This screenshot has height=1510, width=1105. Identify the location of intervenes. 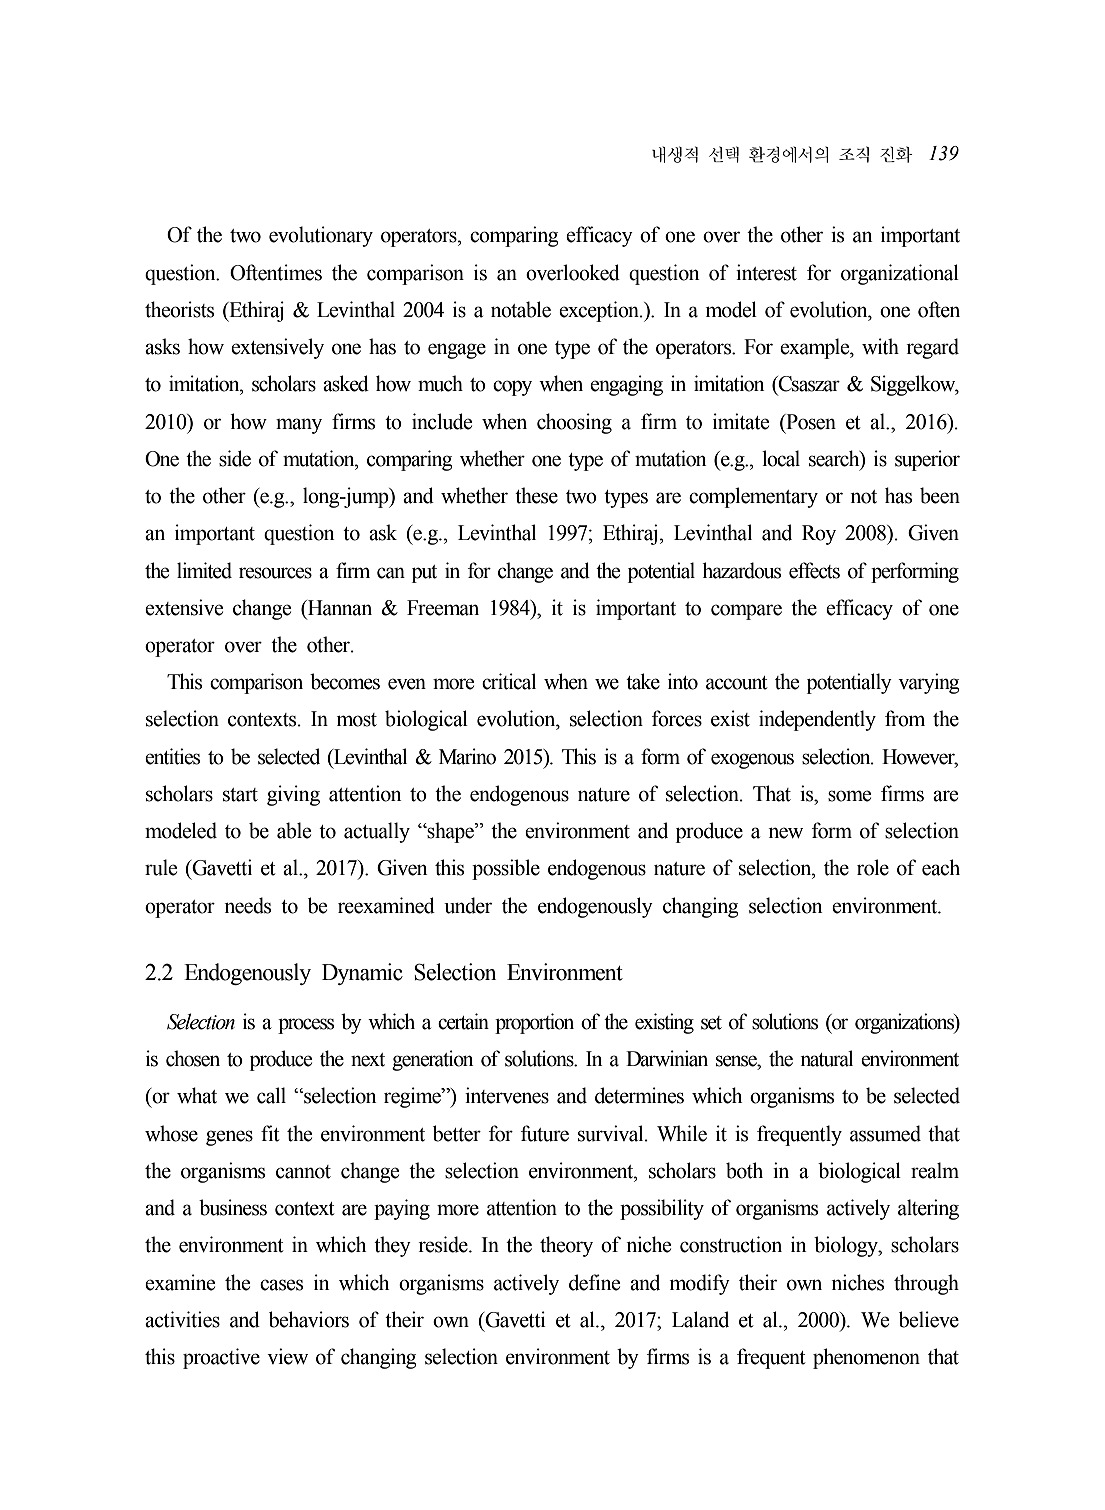
(507, 1095).
